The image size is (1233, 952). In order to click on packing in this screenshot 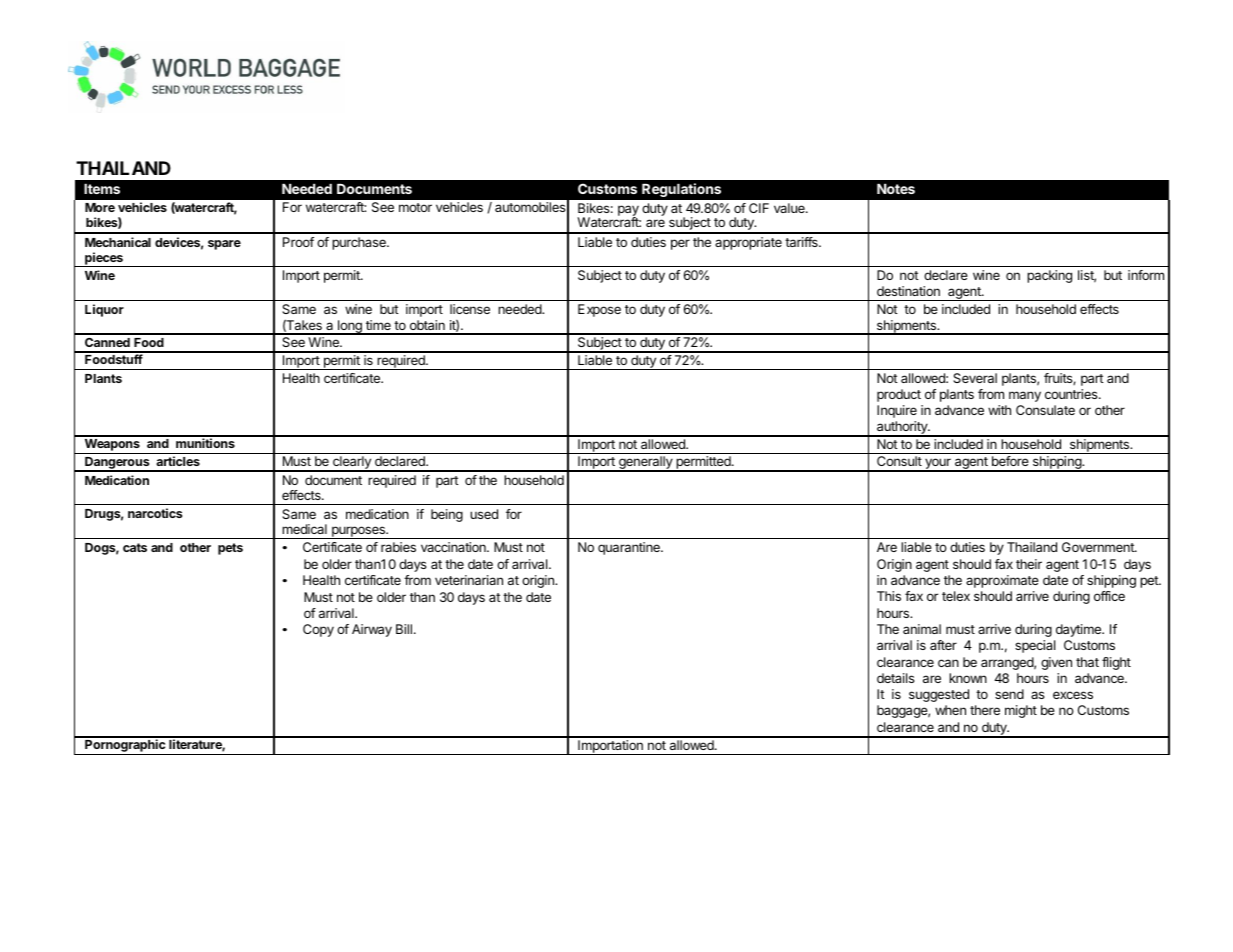, I will do `click(1049, 276)`.
